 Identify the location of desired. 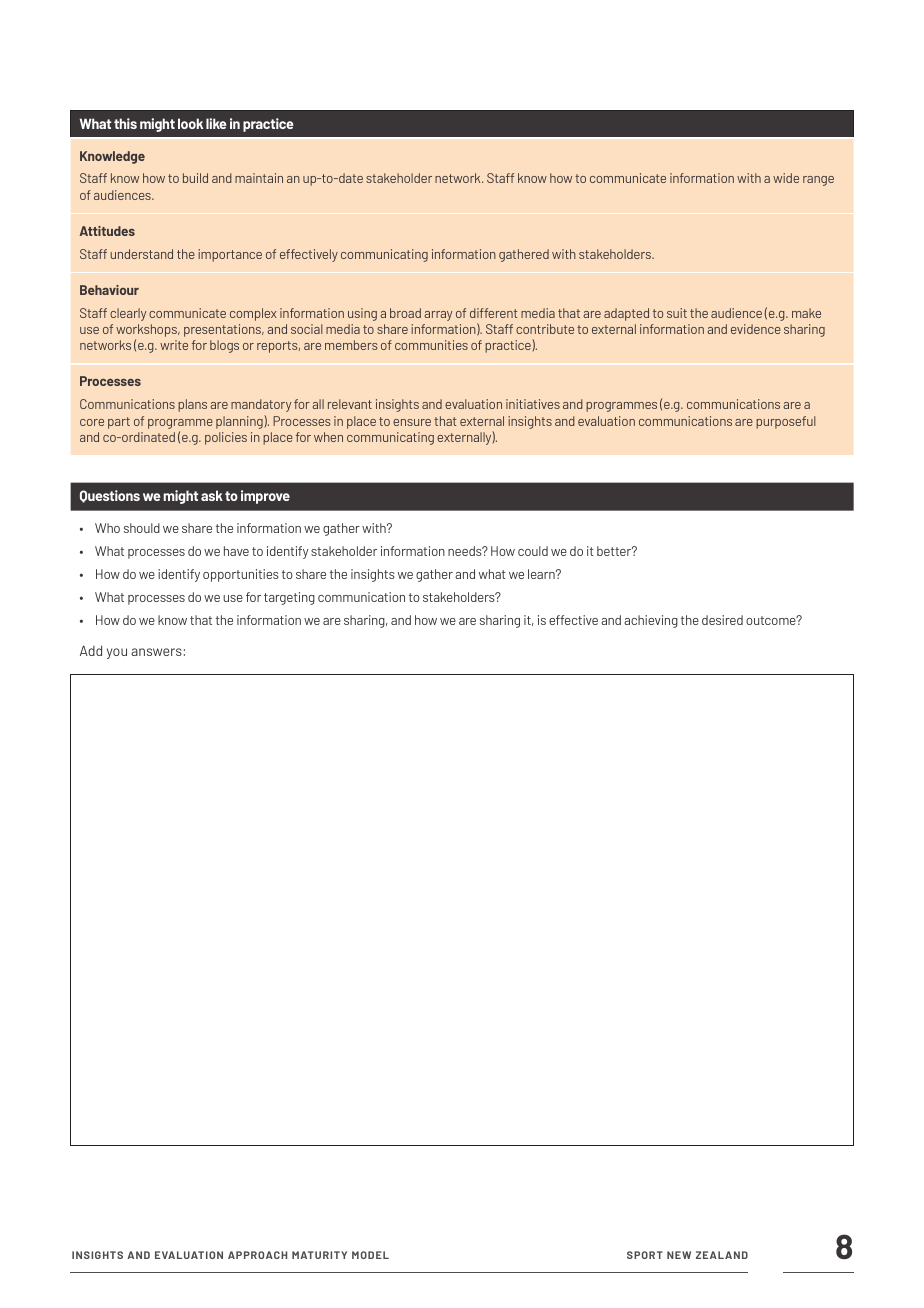
(722, 620).
